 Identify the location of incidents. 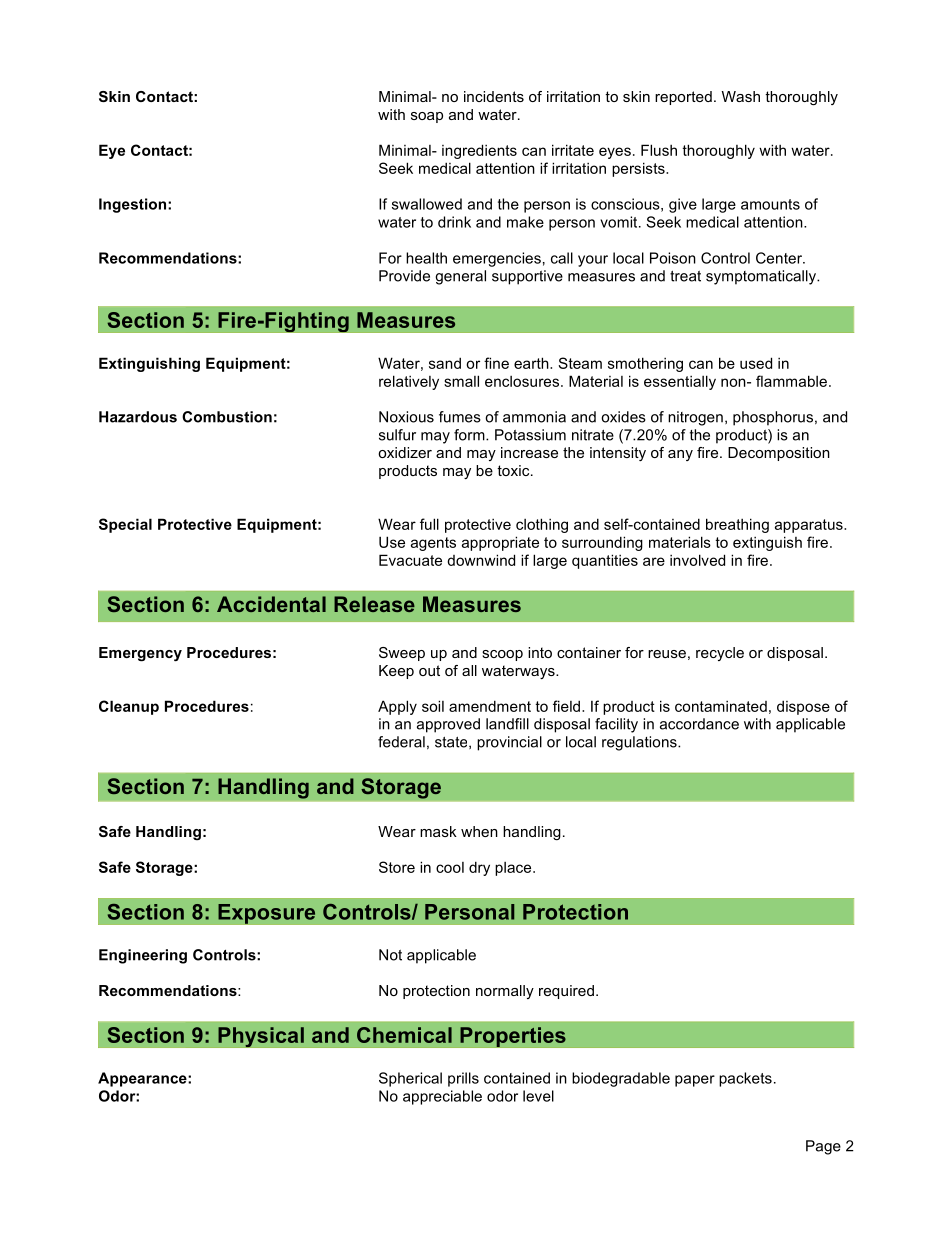
(494, 96).
